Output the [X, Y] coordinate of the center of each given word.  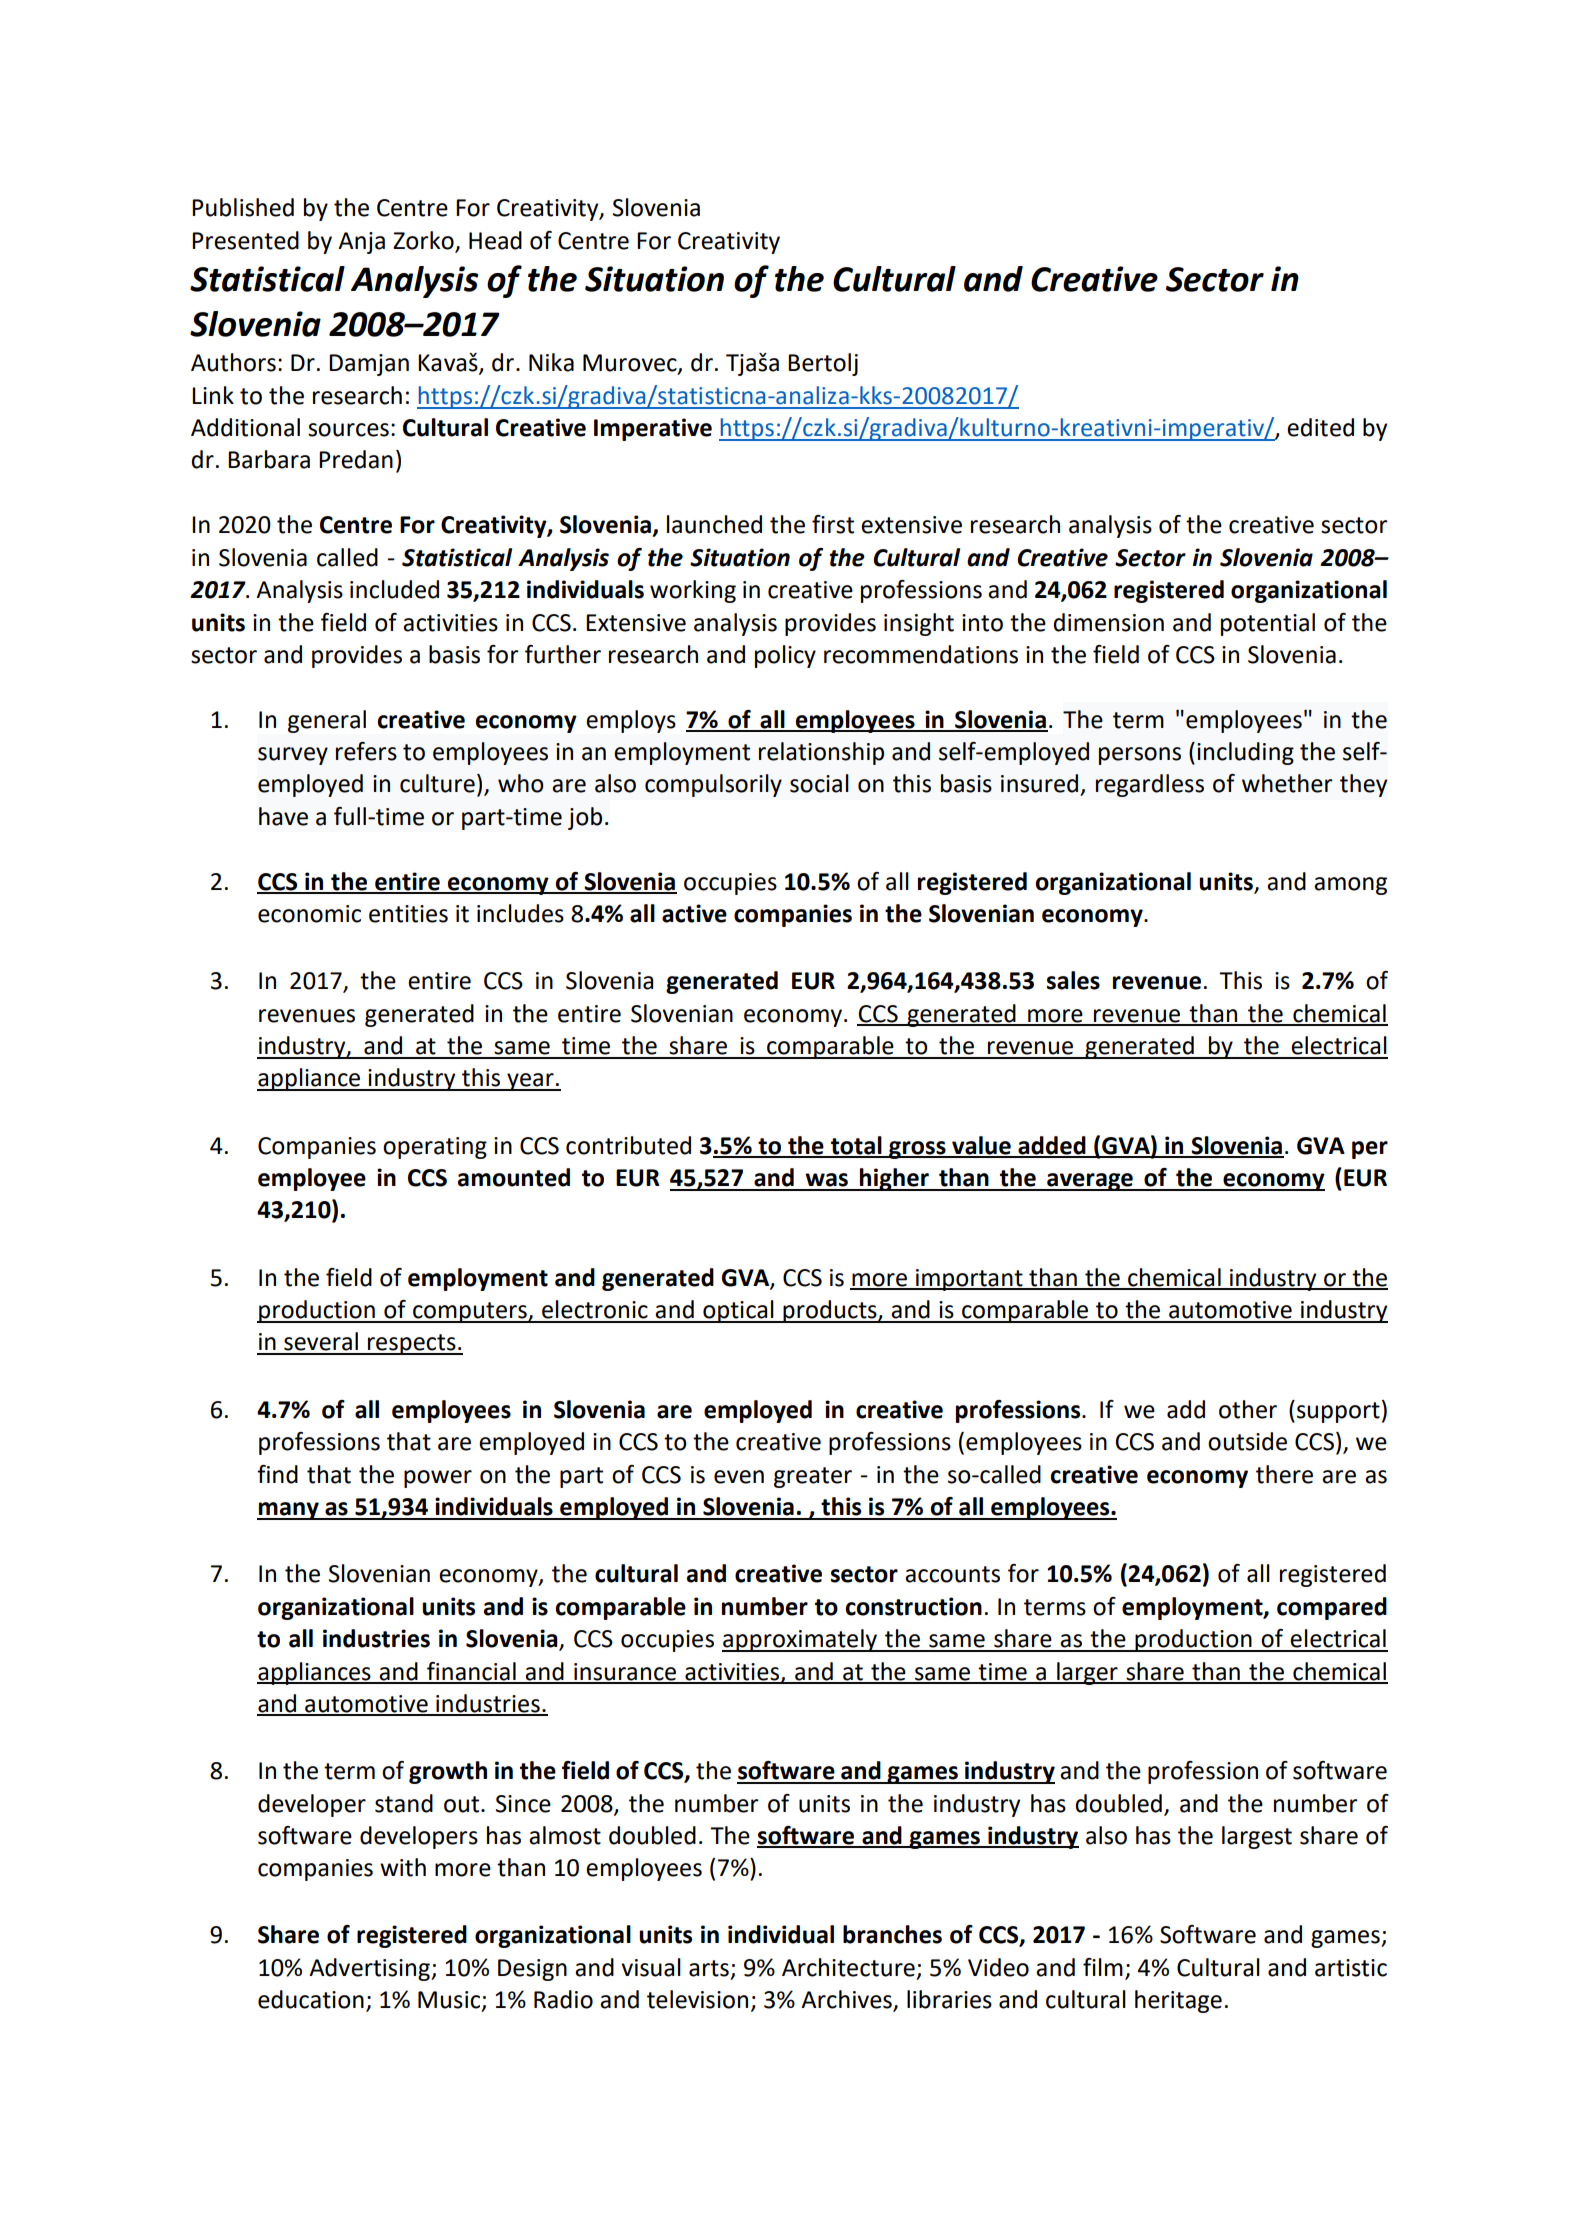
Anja [361, 243]
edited [1320, 427]
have [283, 816]
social [819, 783]
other [1248, 1409]
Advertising [370, 1969]
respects [412, 1344]
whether [1287, 783]
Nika [551, 362]
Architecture [848, 1967]
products [830, 1311]
